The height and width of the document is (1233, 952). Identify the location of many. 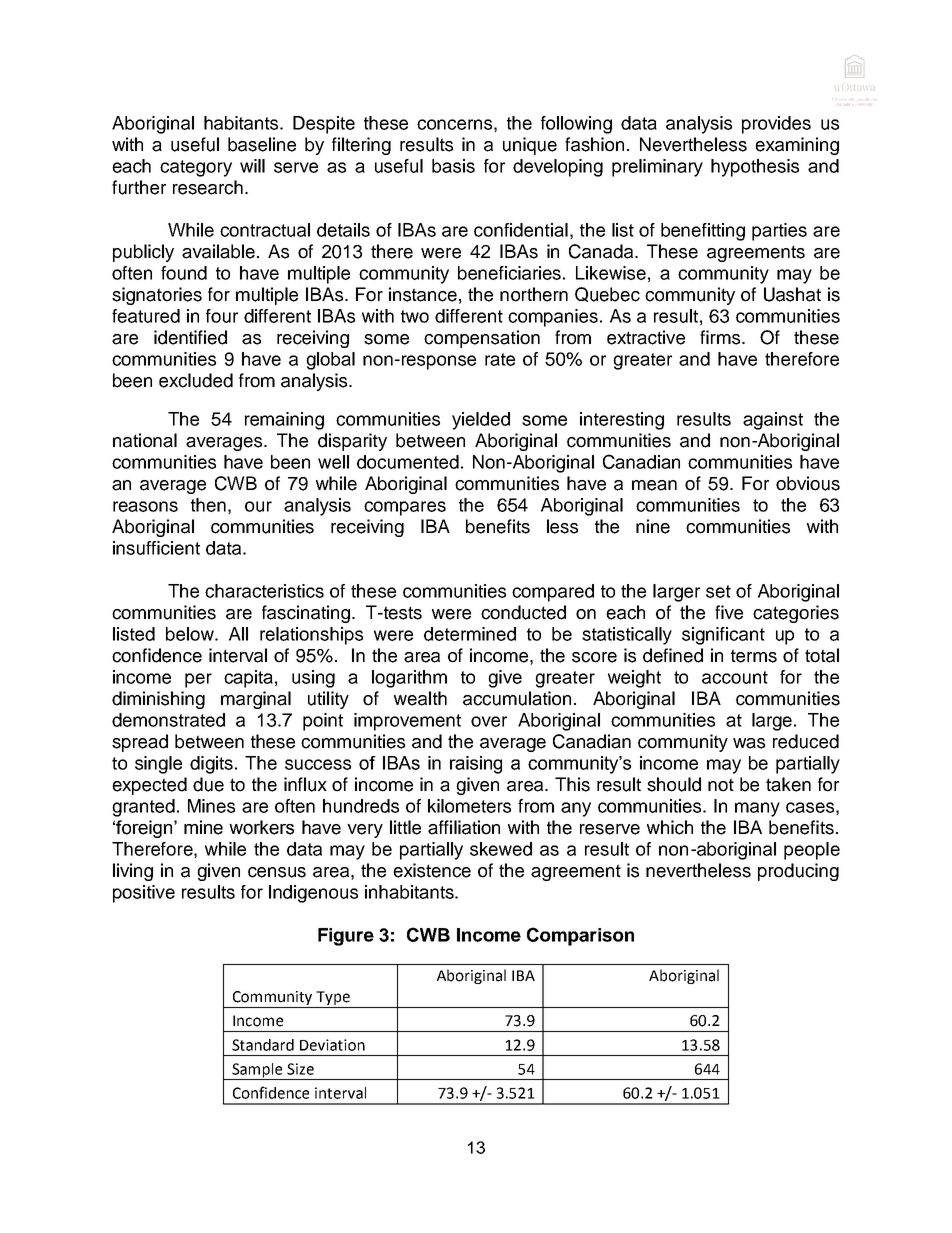
(757, 809).
